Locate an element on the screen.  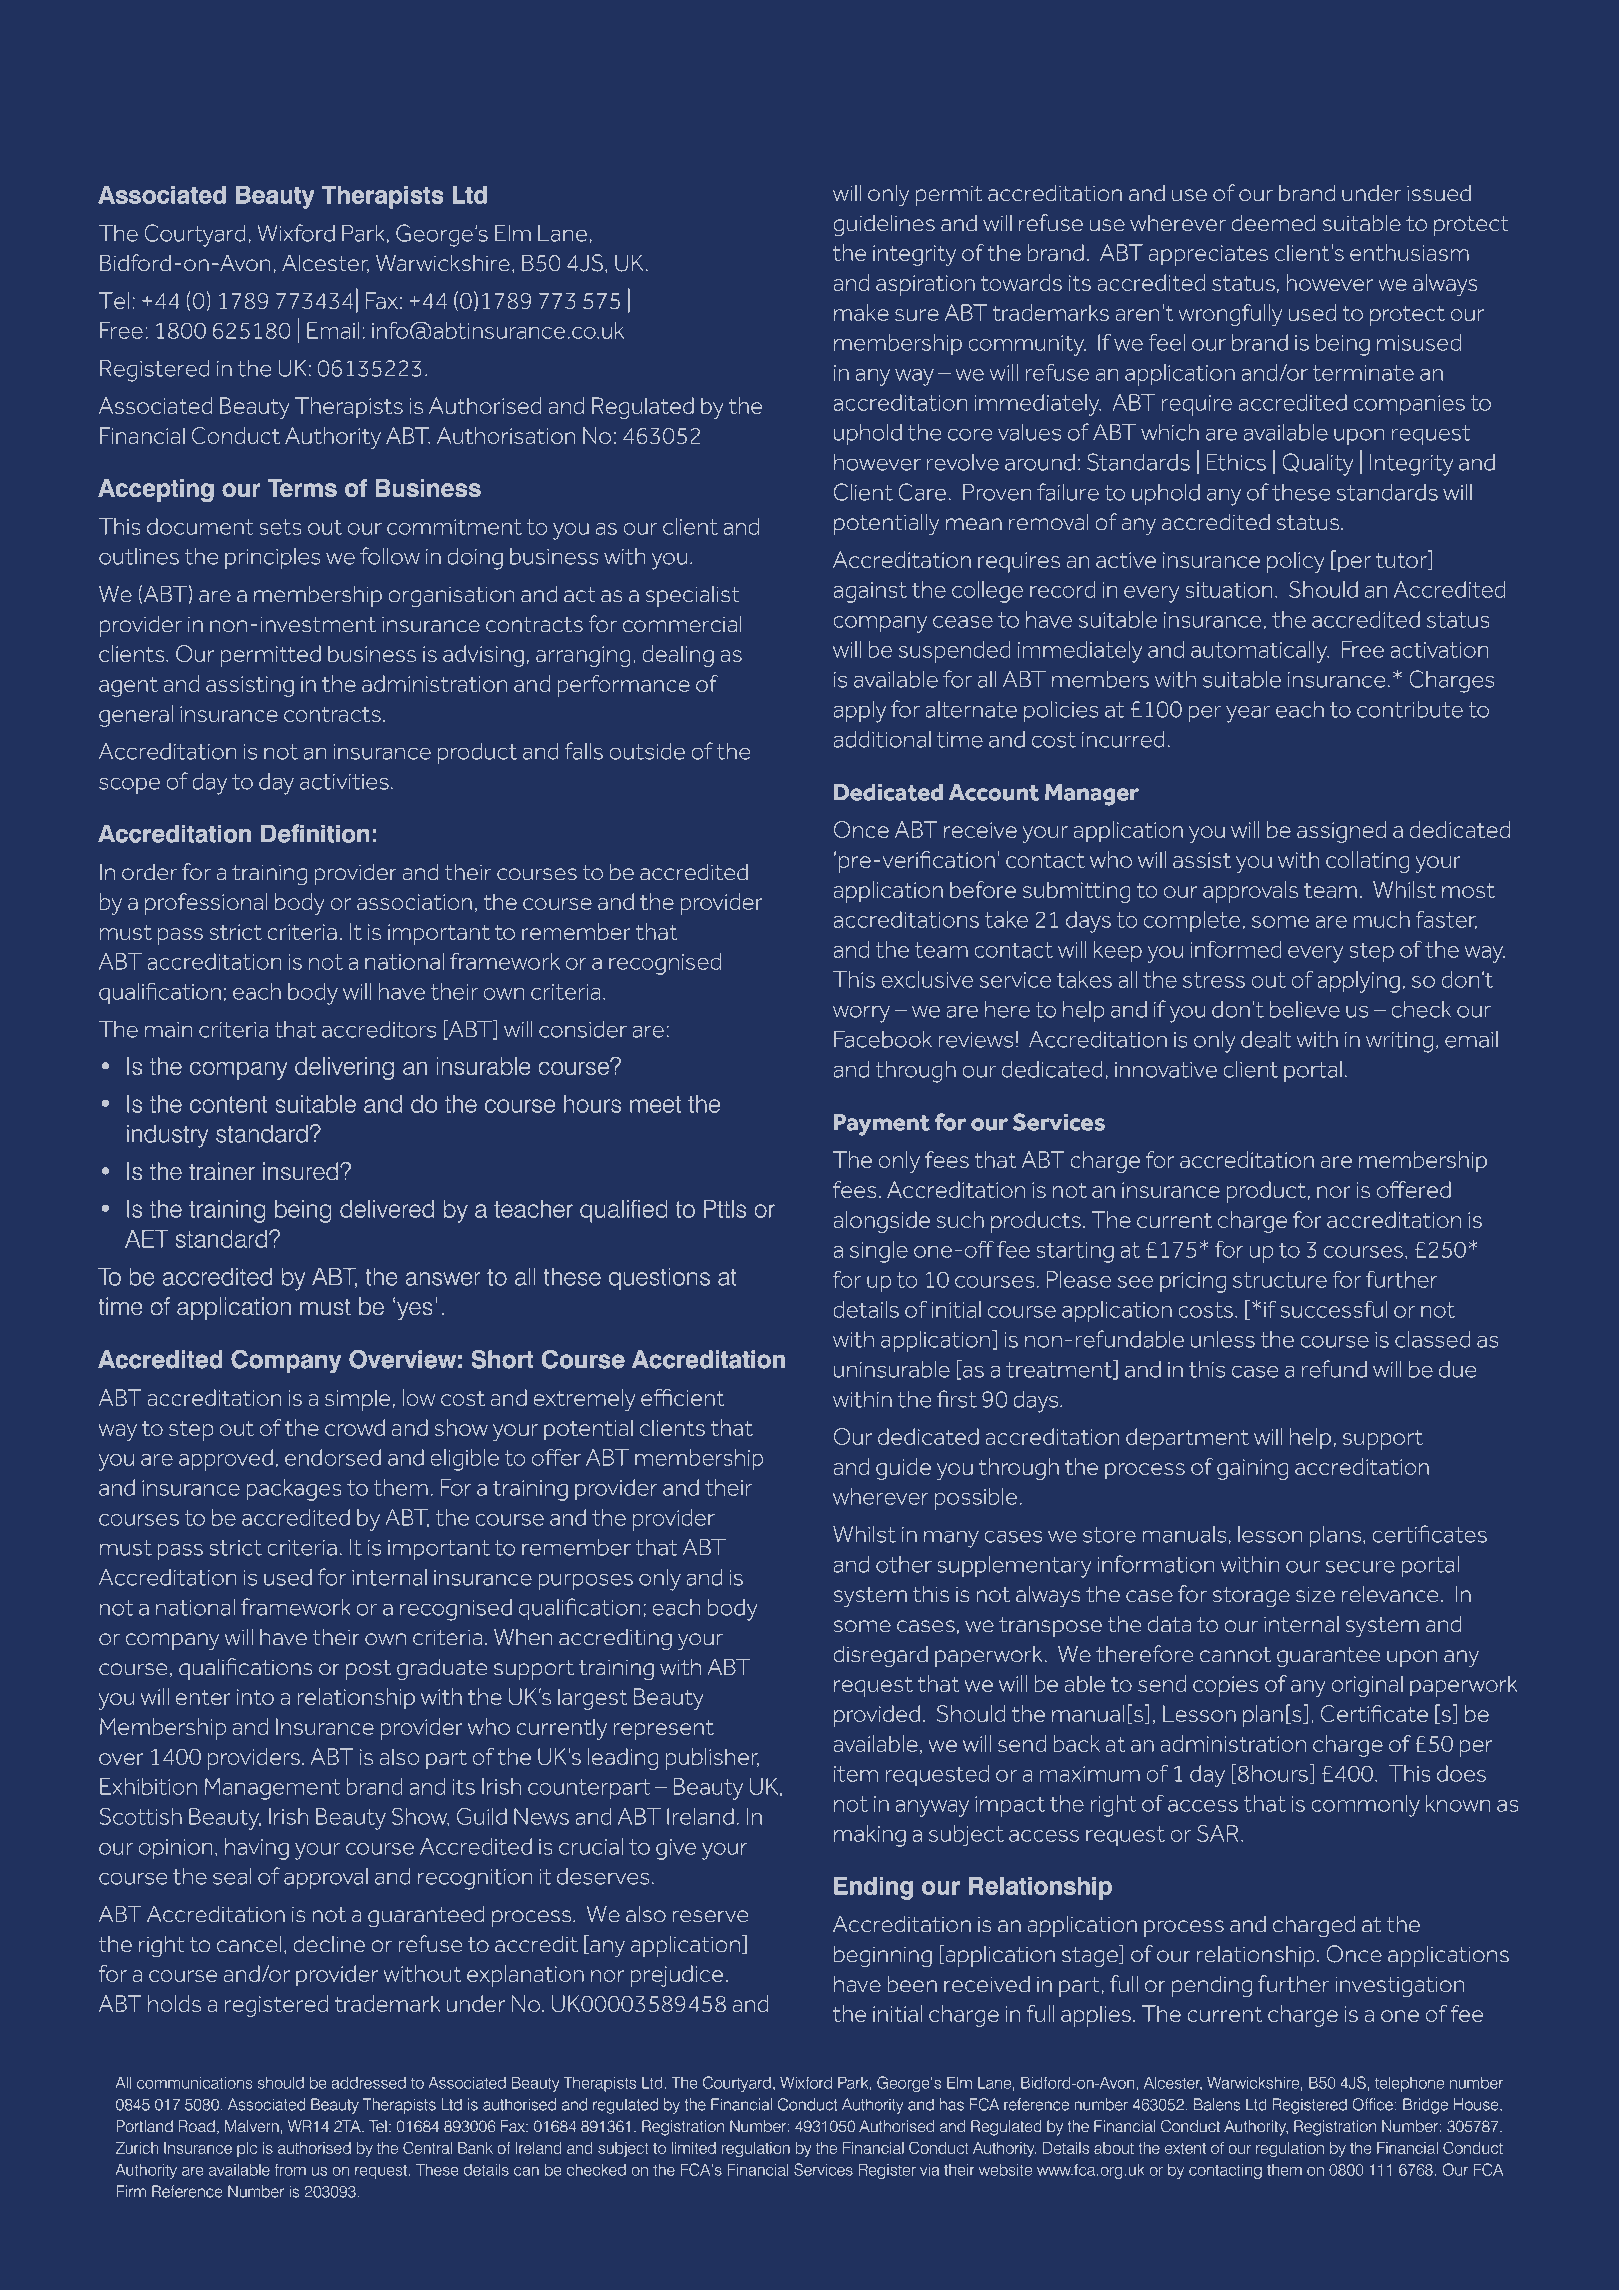
make is located at coordinates (861, 312).
